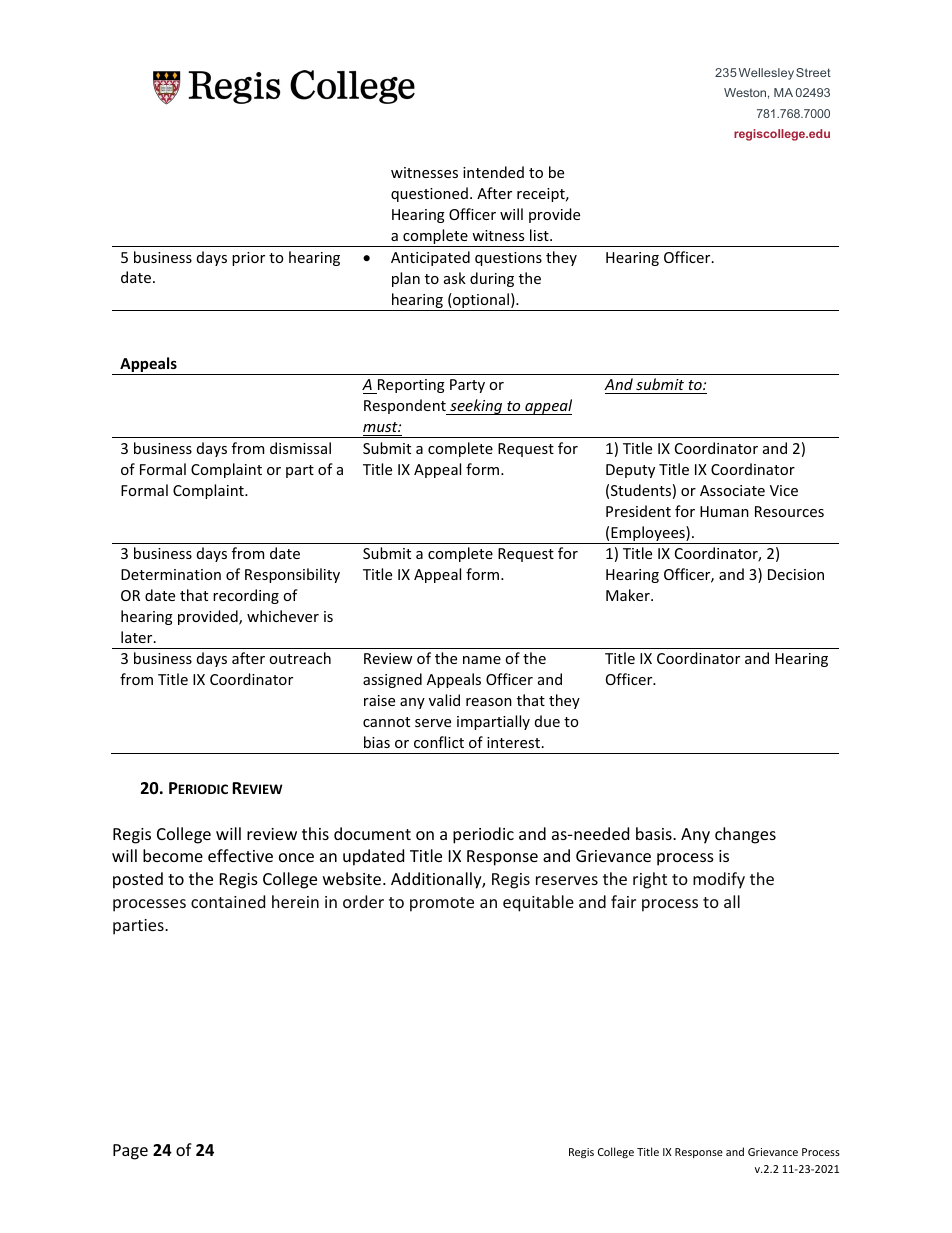 This screenshot has width=952, height=1233. I want to click on questioned, so click(429, 194).
